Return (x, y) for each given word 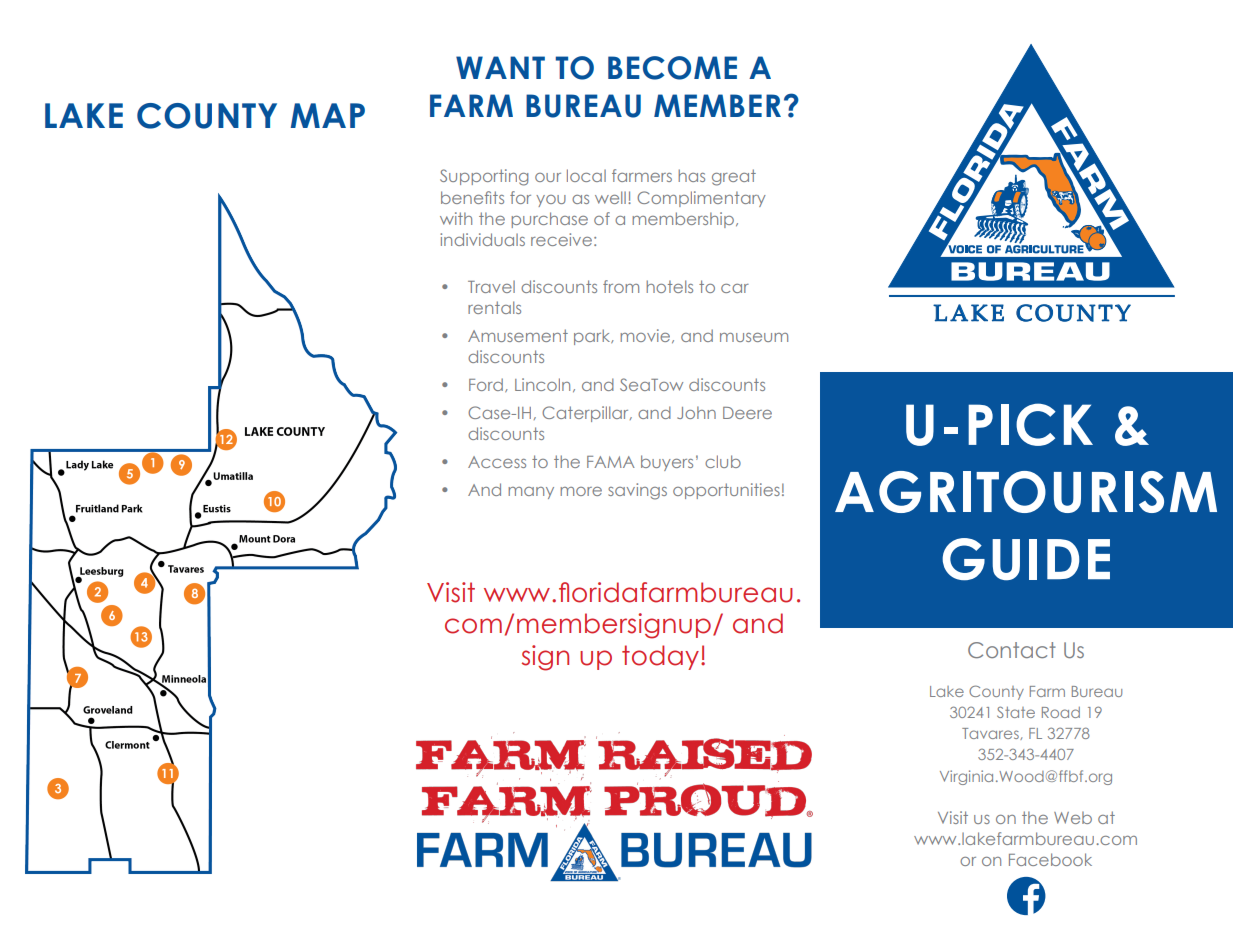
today (660, 657)
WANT (500, 67)
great (734, 177)
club (723, 461)
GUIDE (1026, 559)
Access (497, 462)
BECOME (672, 68)
